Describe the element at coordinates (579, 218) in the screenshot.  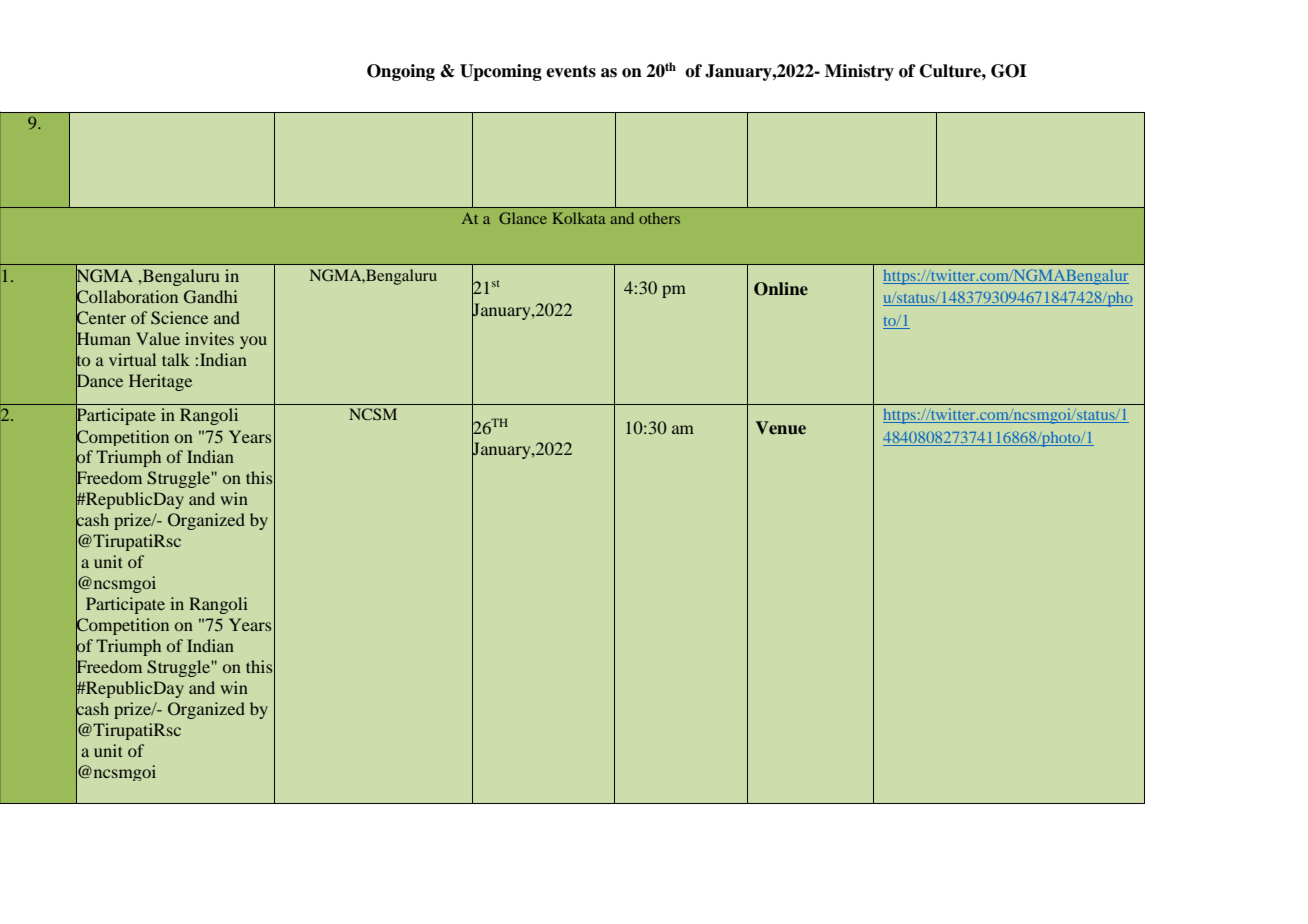
I see `Kolkata` at that location.
